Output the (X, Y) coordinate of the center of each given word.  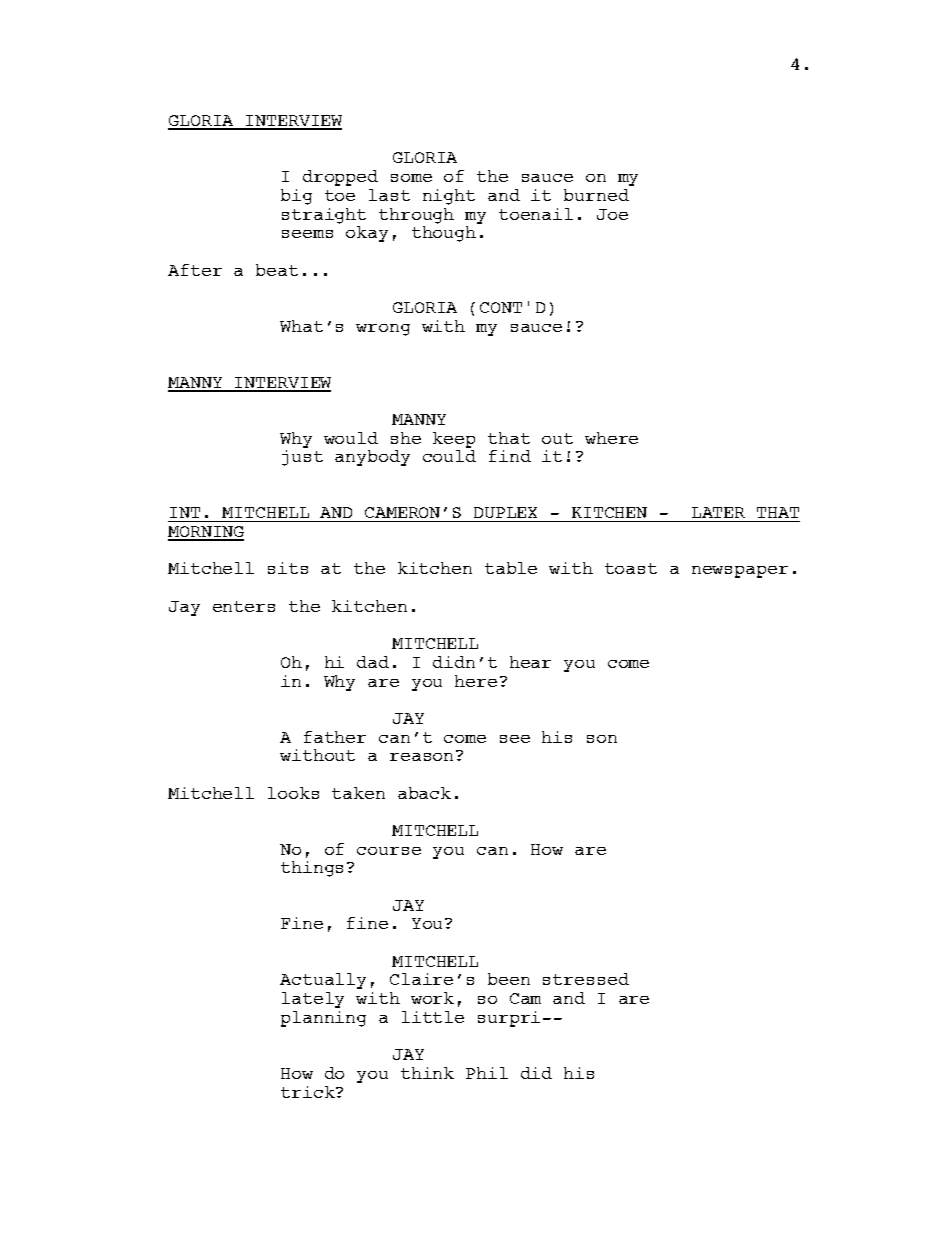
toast (631, 568)
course (389, 851)
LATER (718, 512)
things (312, 869)
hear (530, 662)
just (302, 456)
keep (454, 440)
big (296, 197)
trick (309, 1092)
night (449, 197)
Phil (487, 1073)
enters (244, 606)
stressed (586, 979)
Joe (612, 214)
